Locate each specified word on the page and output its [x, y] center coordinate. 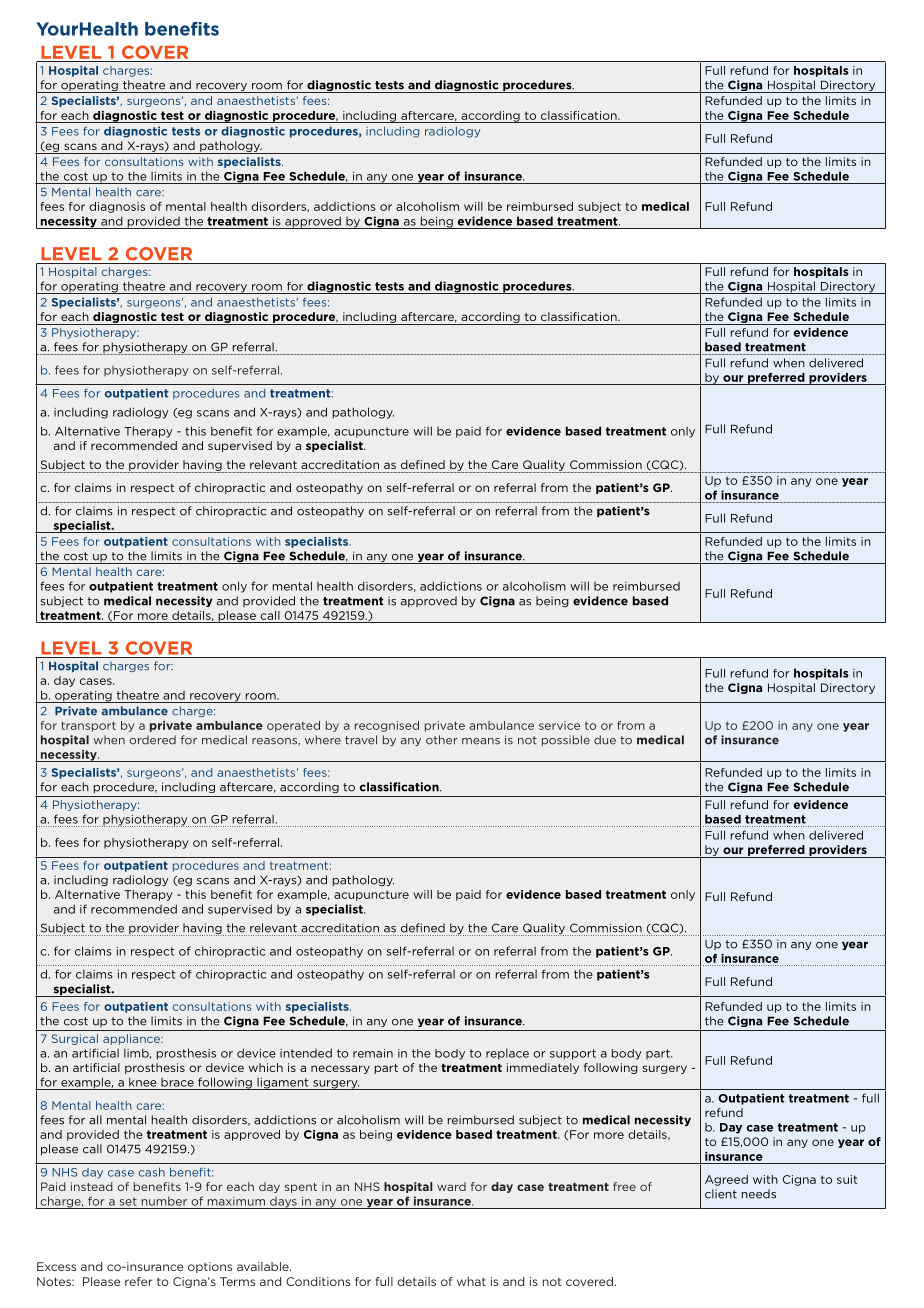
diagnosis [117, 207]
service [559, 725]
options [210, 1267]
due [605, 740]
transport [88, 726]
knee [143, 1082]
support [573, 1054]
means [481, 741]
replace [507, 1054]
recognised [387, 726]
